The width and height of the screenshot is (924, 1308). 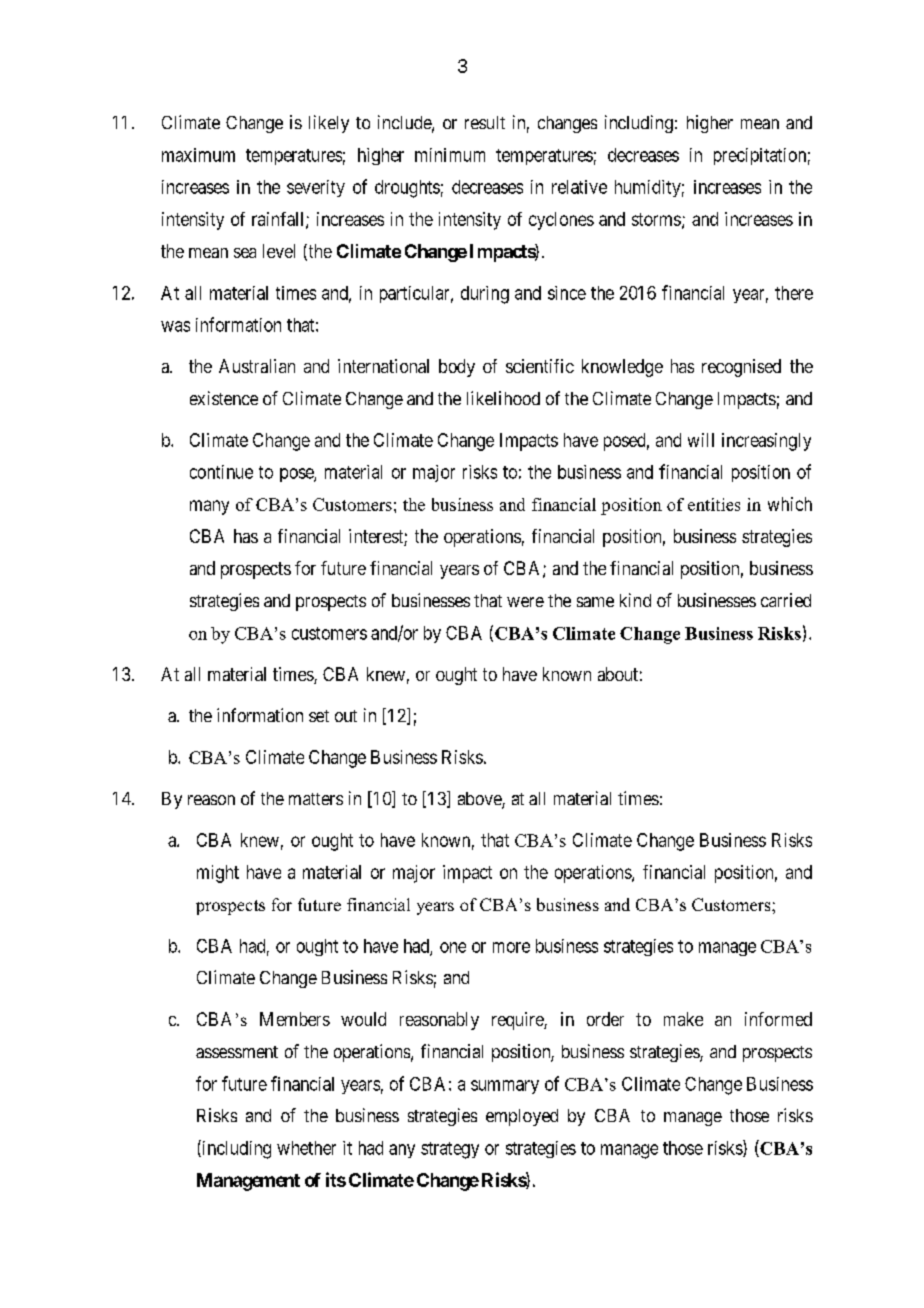 I want to click on storms, so click(x=656, y=219).
